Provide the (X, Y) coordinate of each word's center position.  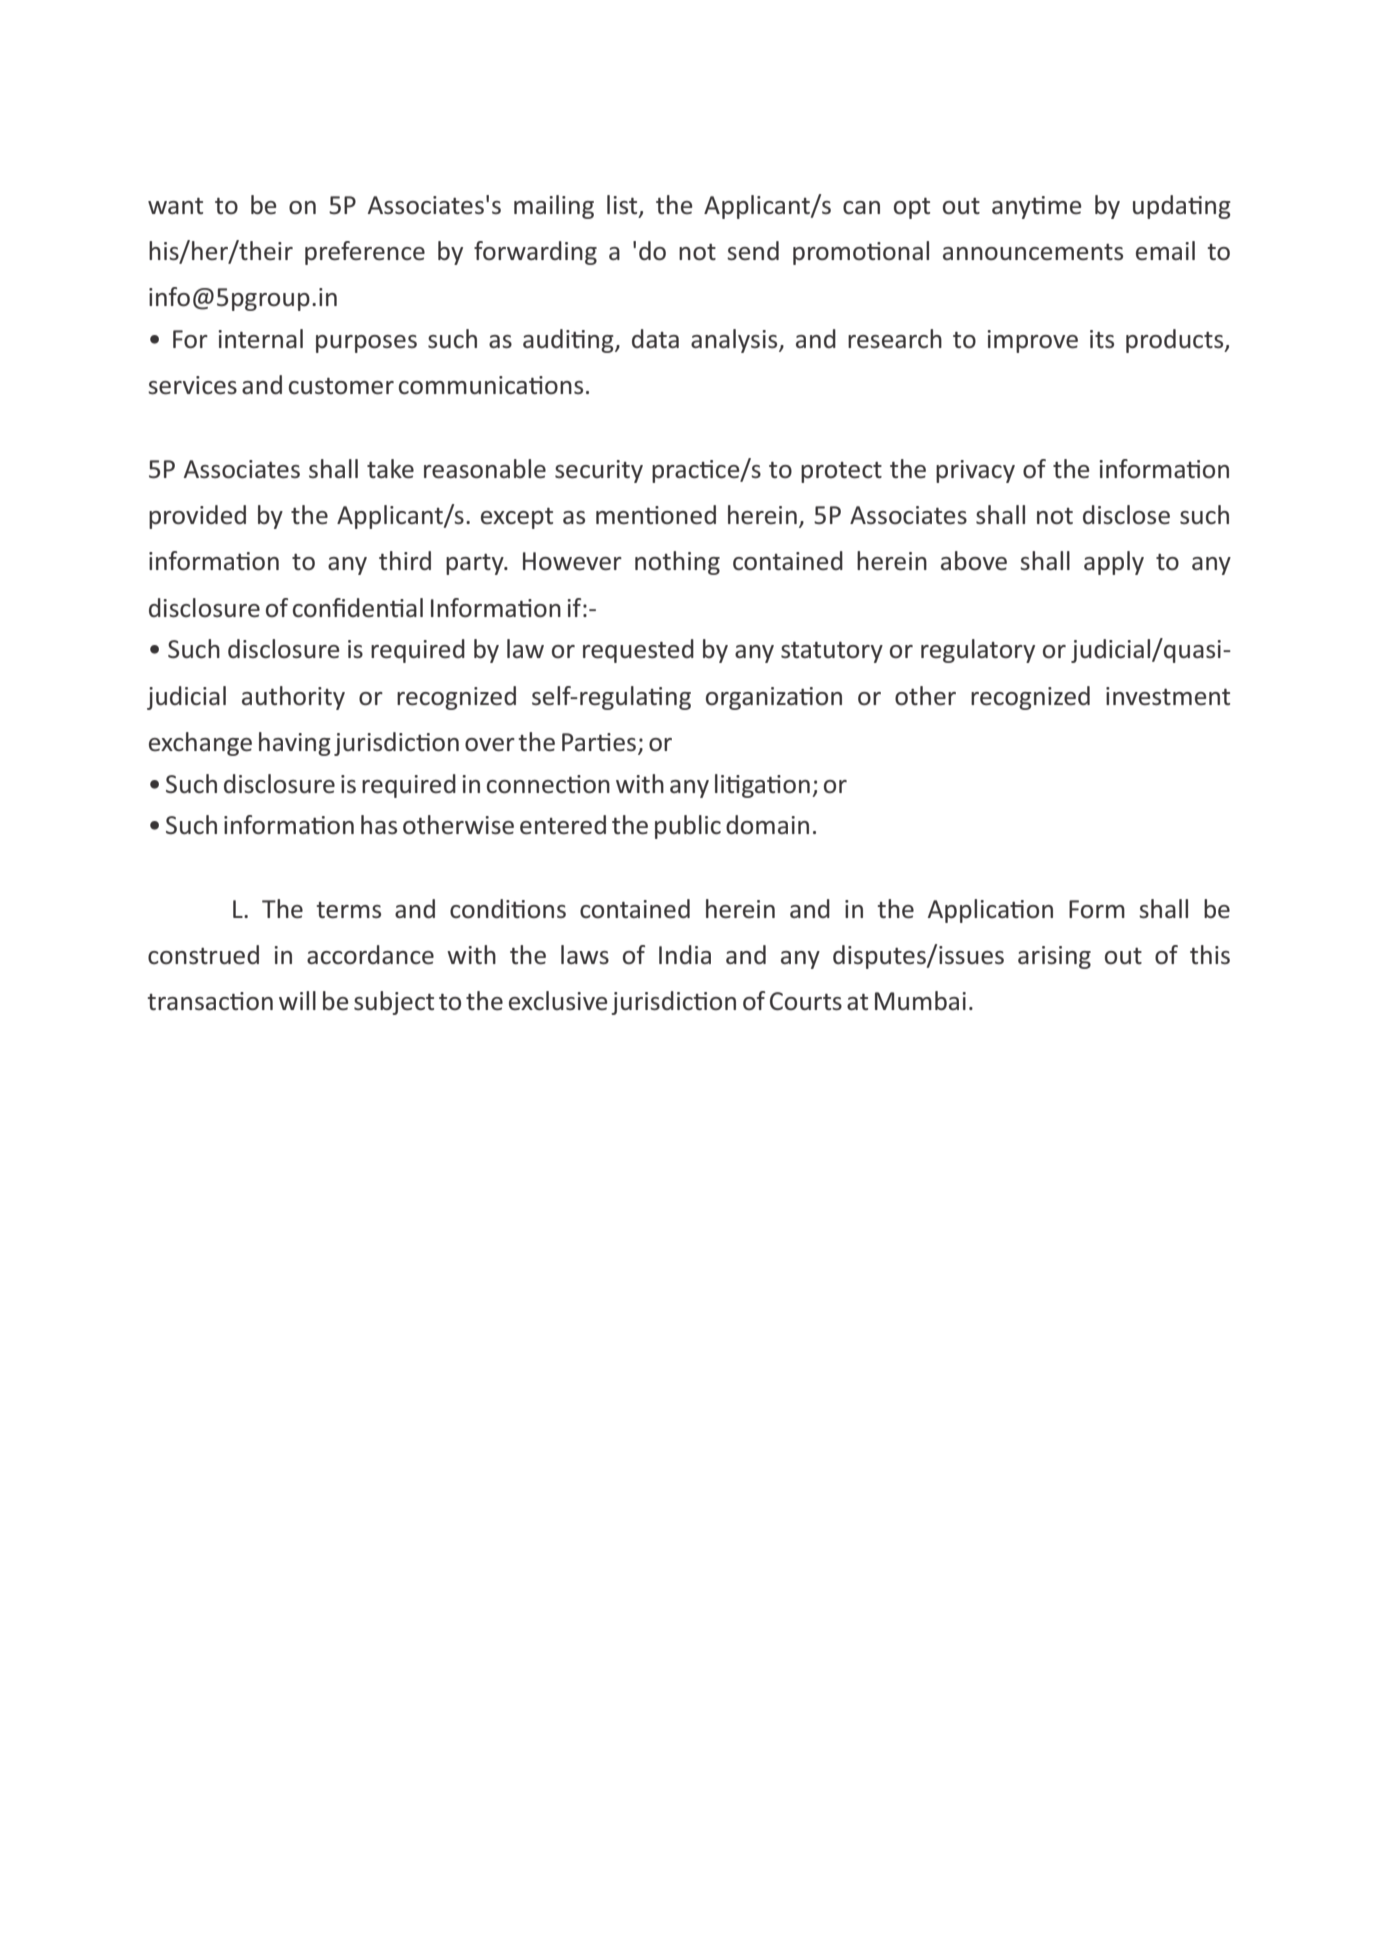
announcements (1033, 252)
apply (1114, 563)
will (297, 1000)
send (753, 251)
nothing (677, 563)
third (405, 561)
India (685, 954)
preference (365, 253)
